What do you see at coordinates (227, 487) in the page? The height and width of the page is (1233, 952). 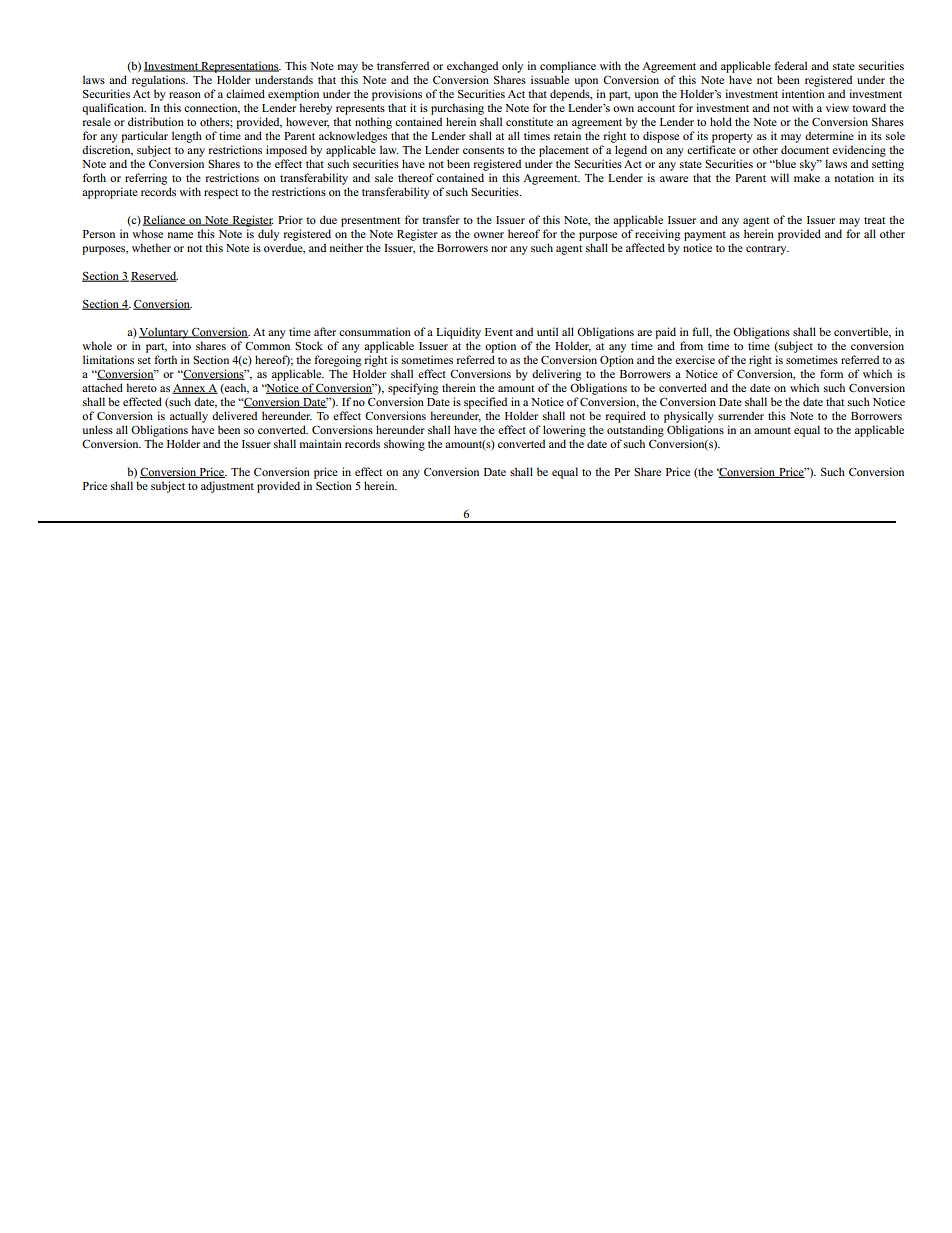 I see `adjustment` at bounding box center [227, 487].
